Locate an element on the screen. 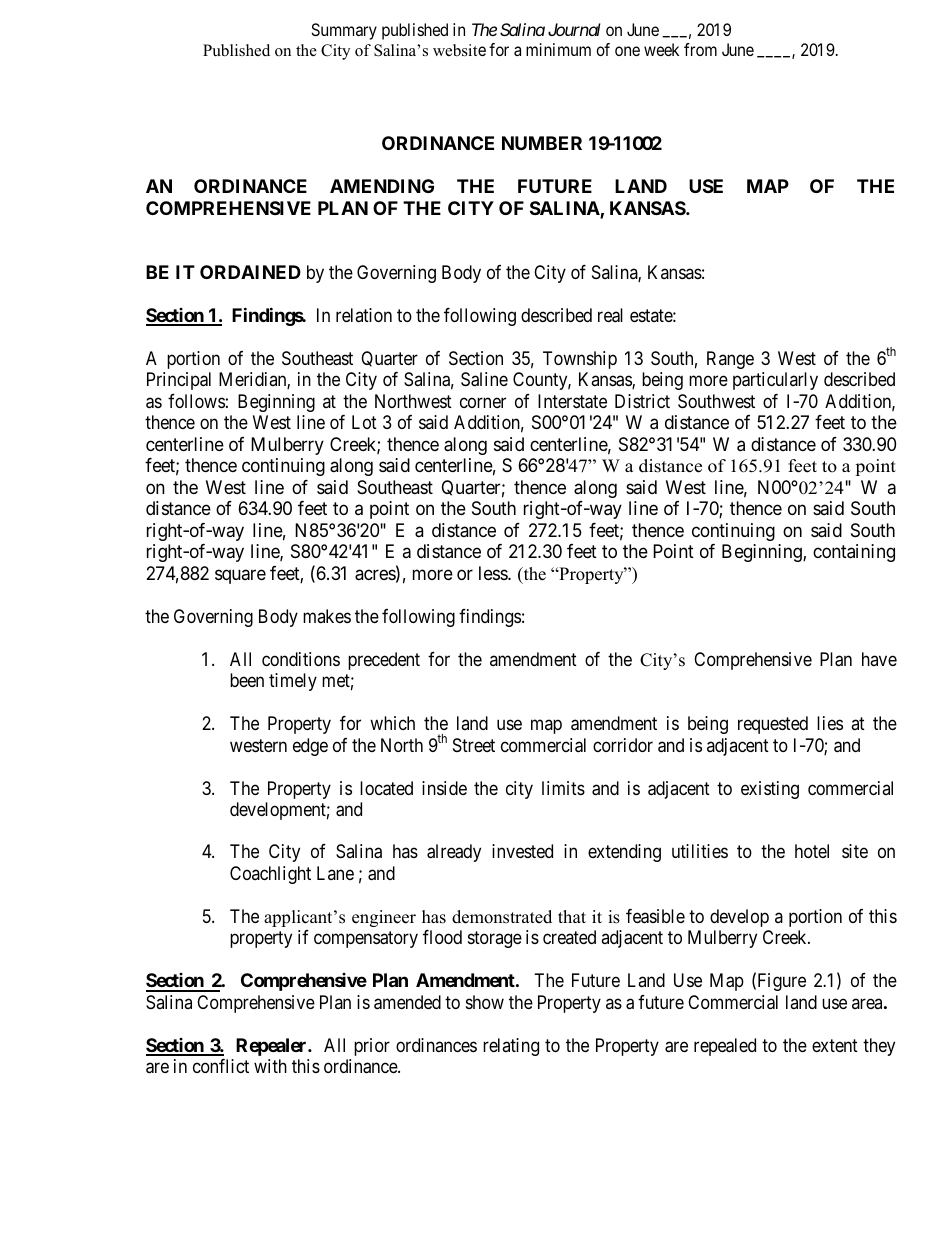 This screenshot has height=1233, width=952. with is located at coordinates (270, 1066).
